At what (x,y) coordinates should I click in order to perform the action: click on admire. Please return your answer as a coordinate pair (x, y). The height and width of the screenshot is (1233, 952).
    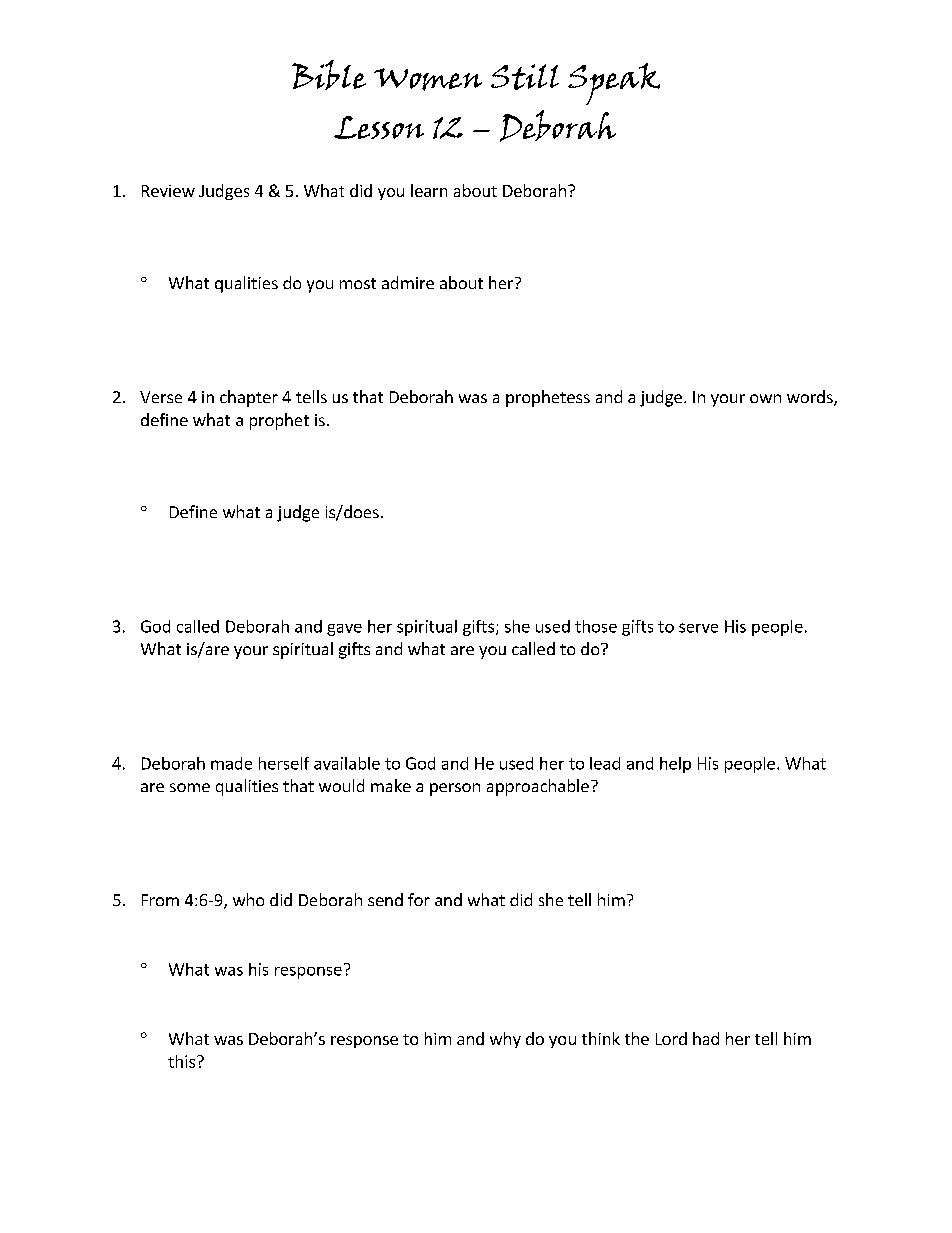
    Looking at the image, I should click on (408, 282).
